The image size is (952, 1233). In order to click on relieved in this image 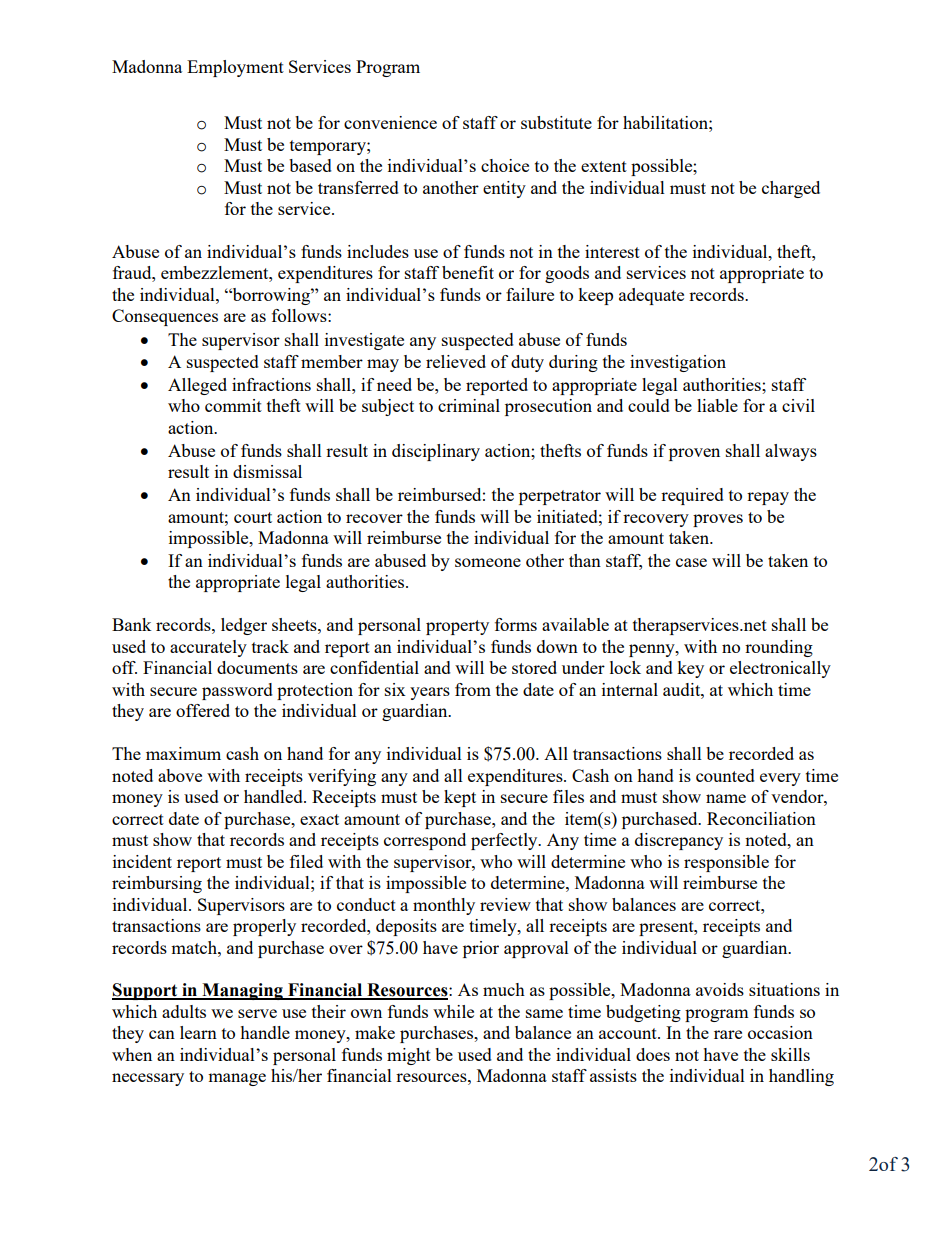, I will do `click(456, 361)`.
